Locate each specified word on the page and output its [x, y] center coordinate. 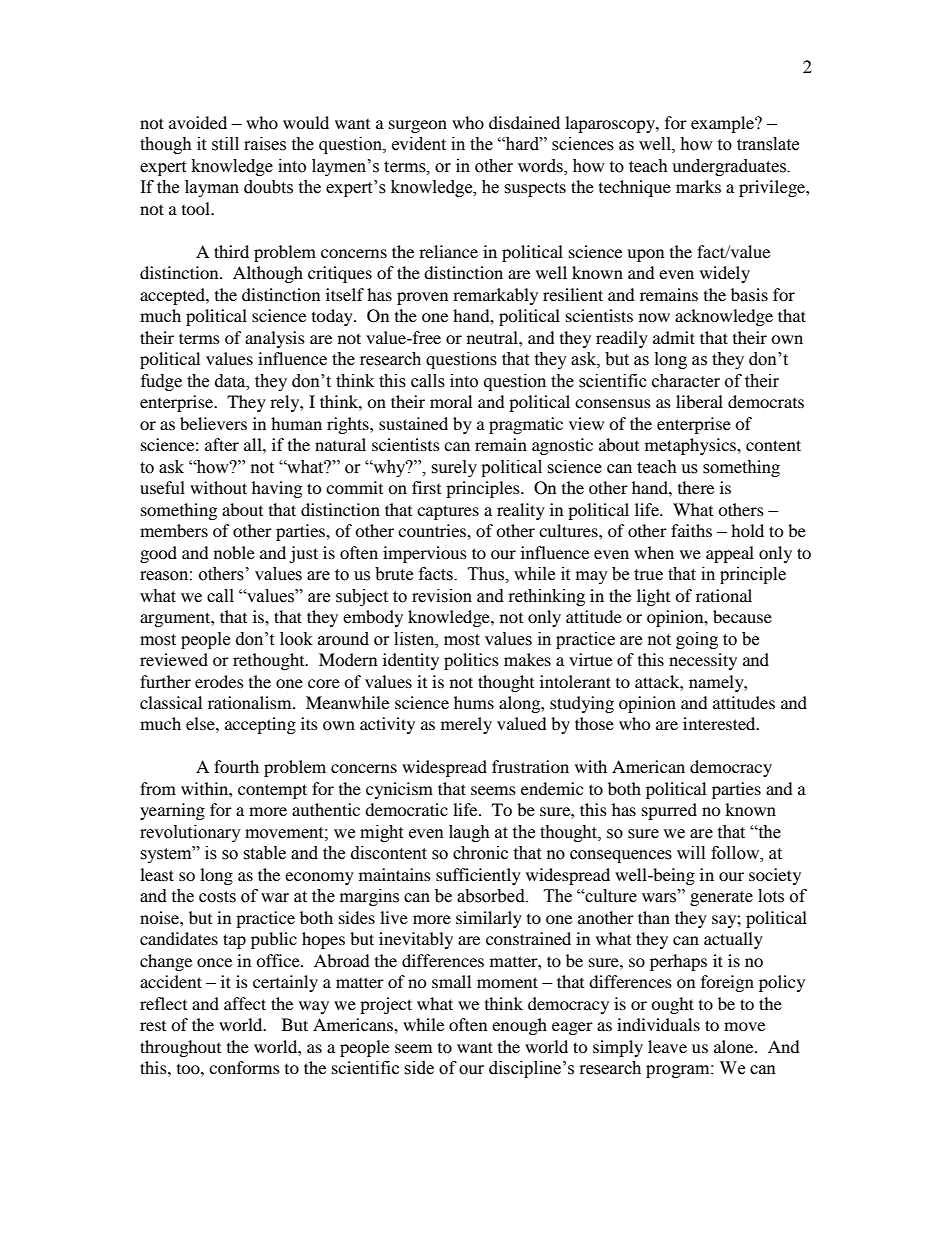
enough [519, 1026]
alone [735, 1046]
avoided [198, 122]
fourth [236, 766]
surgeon [418, 126]
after [222, 444]
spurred [669, 811]
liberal [699, 401]
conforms [244, 1067]
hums [474, 702]
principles [484, 489]
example [723, 124]
